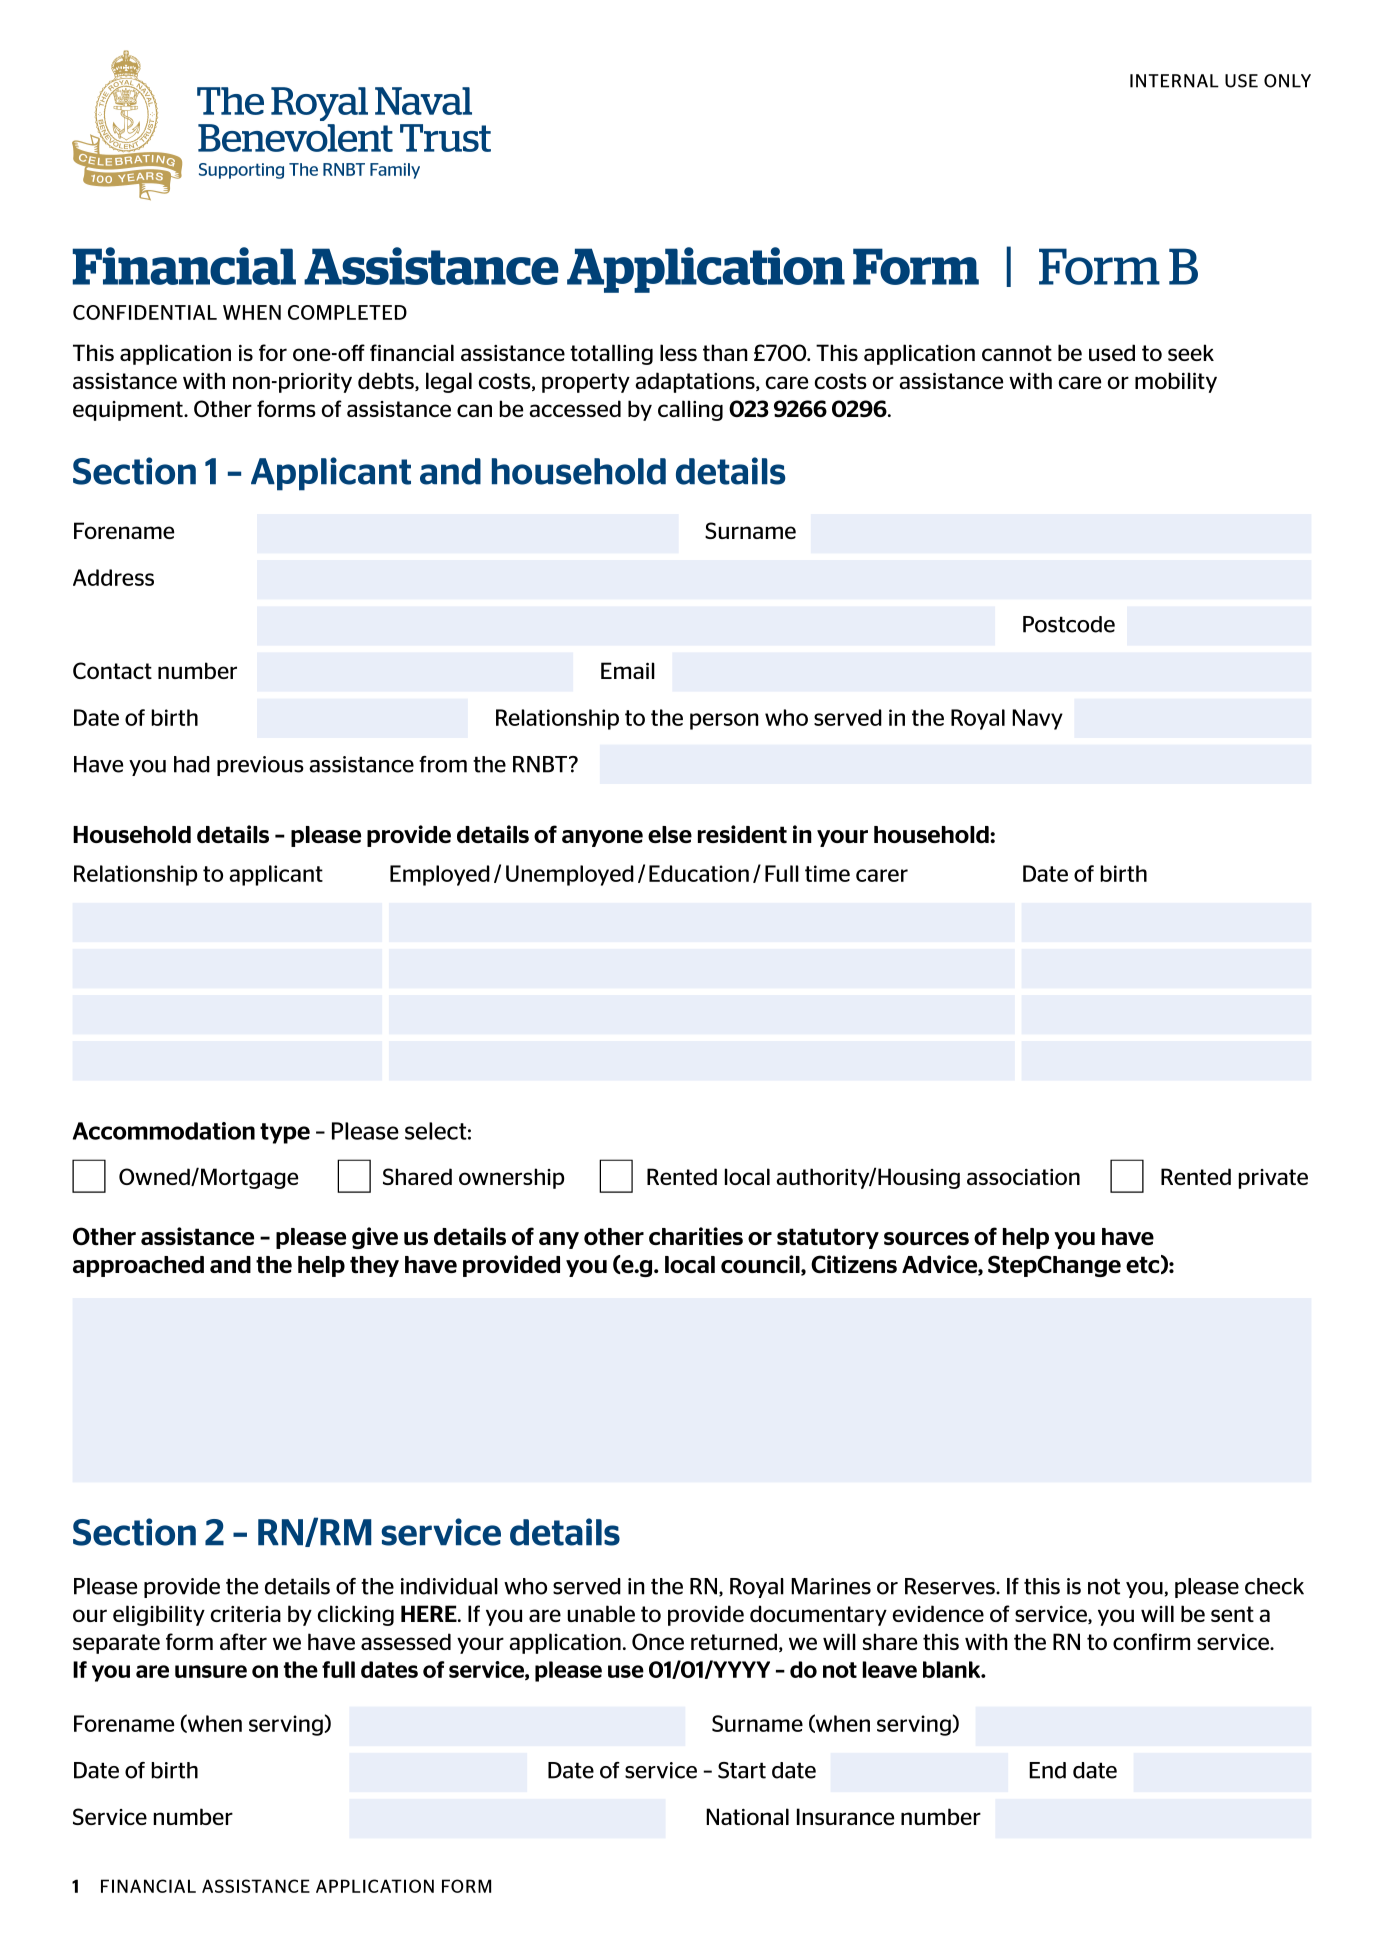 The width and height of the screenshot is (1384, 1957). What do you see at coordinates (1174, 81) in the screenshot?
I see `INTERNAL` at bounding box center [1174, 81].
